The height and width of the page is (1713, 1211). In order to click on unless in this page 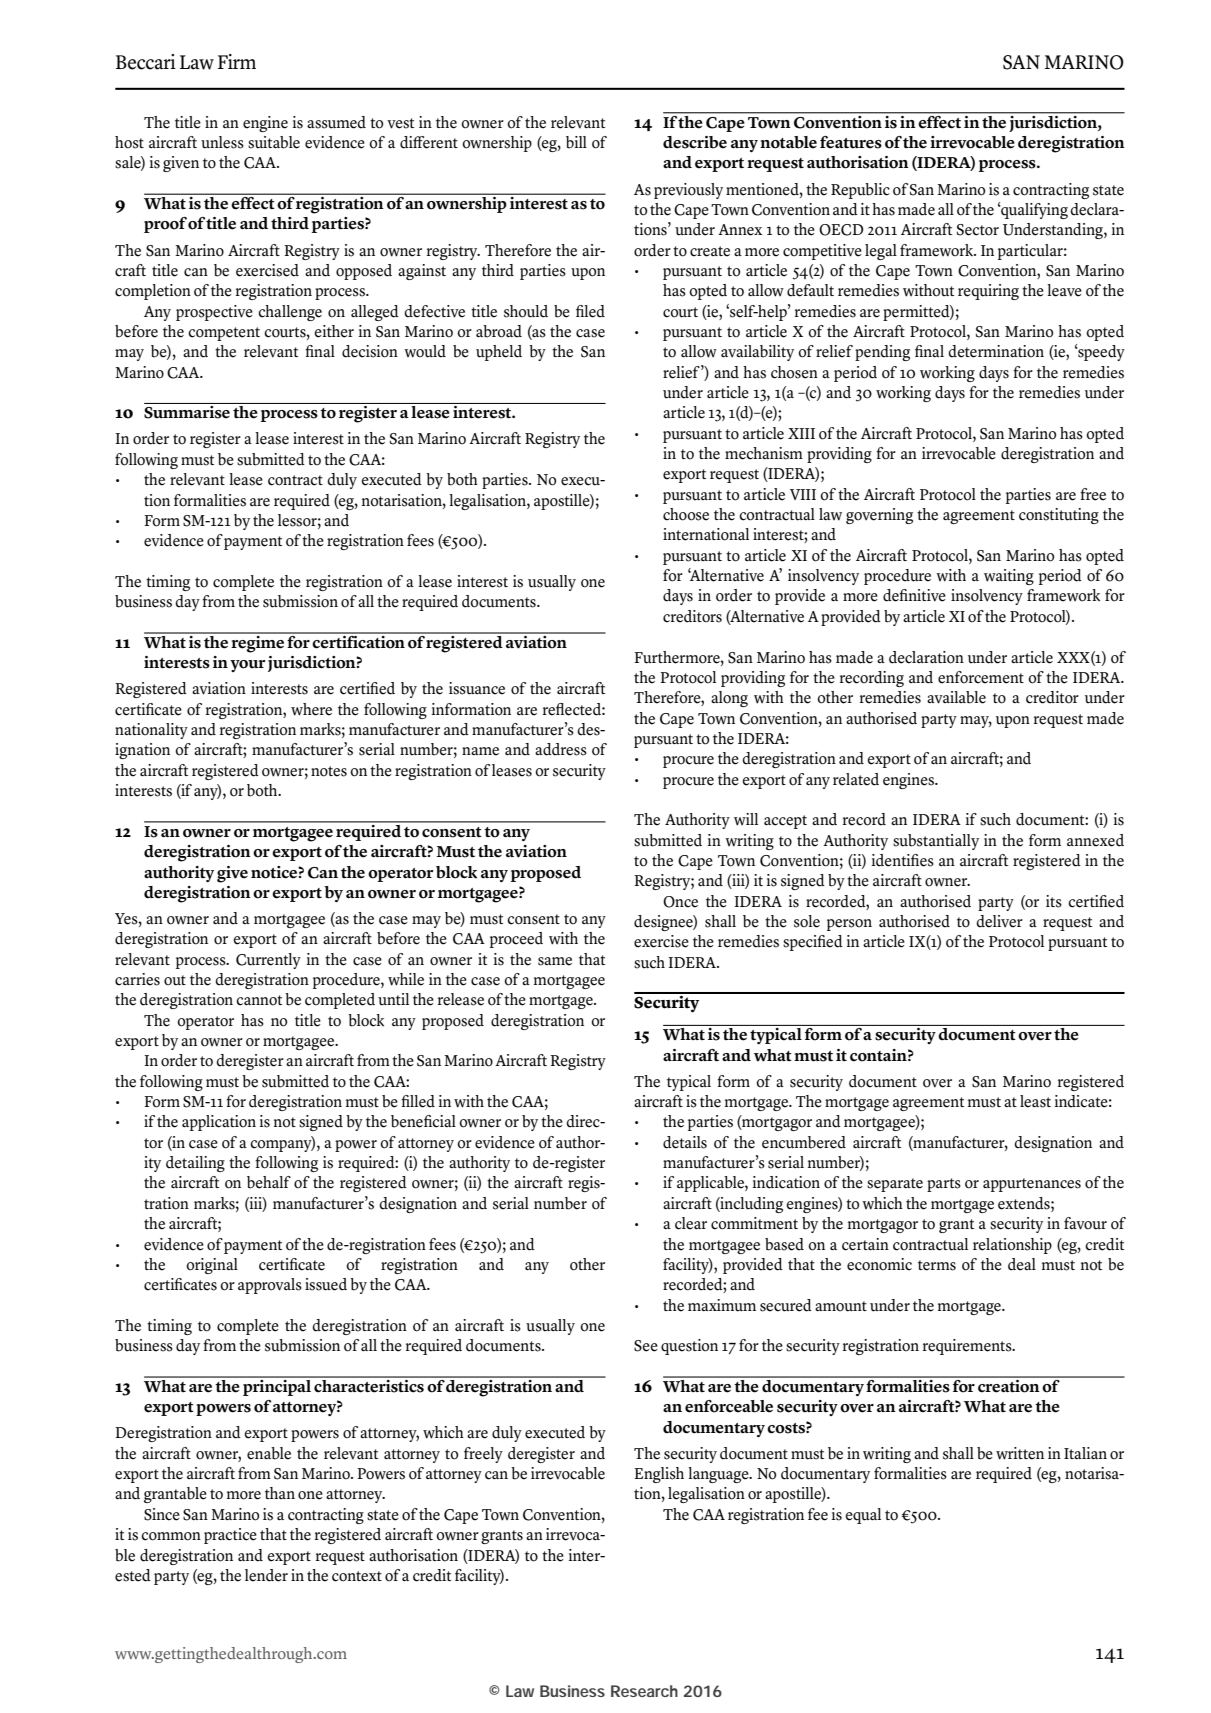, I will do `click(222, 142)`.
